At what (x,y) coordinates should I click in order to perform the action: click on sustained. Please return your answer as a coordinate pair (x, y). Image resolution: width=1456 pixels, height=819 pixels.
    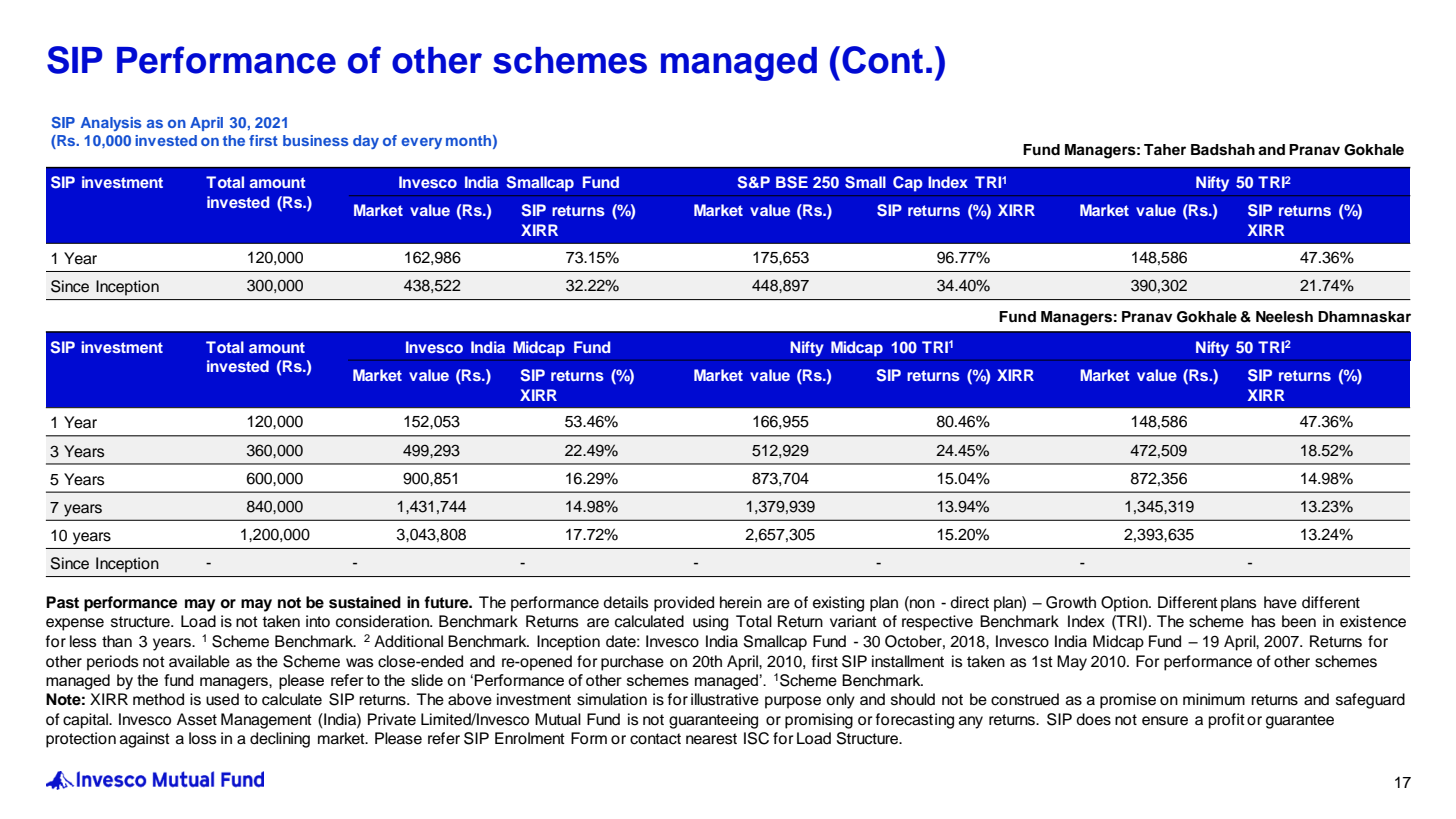
    Looking at the image, I should click on (365, 602).
